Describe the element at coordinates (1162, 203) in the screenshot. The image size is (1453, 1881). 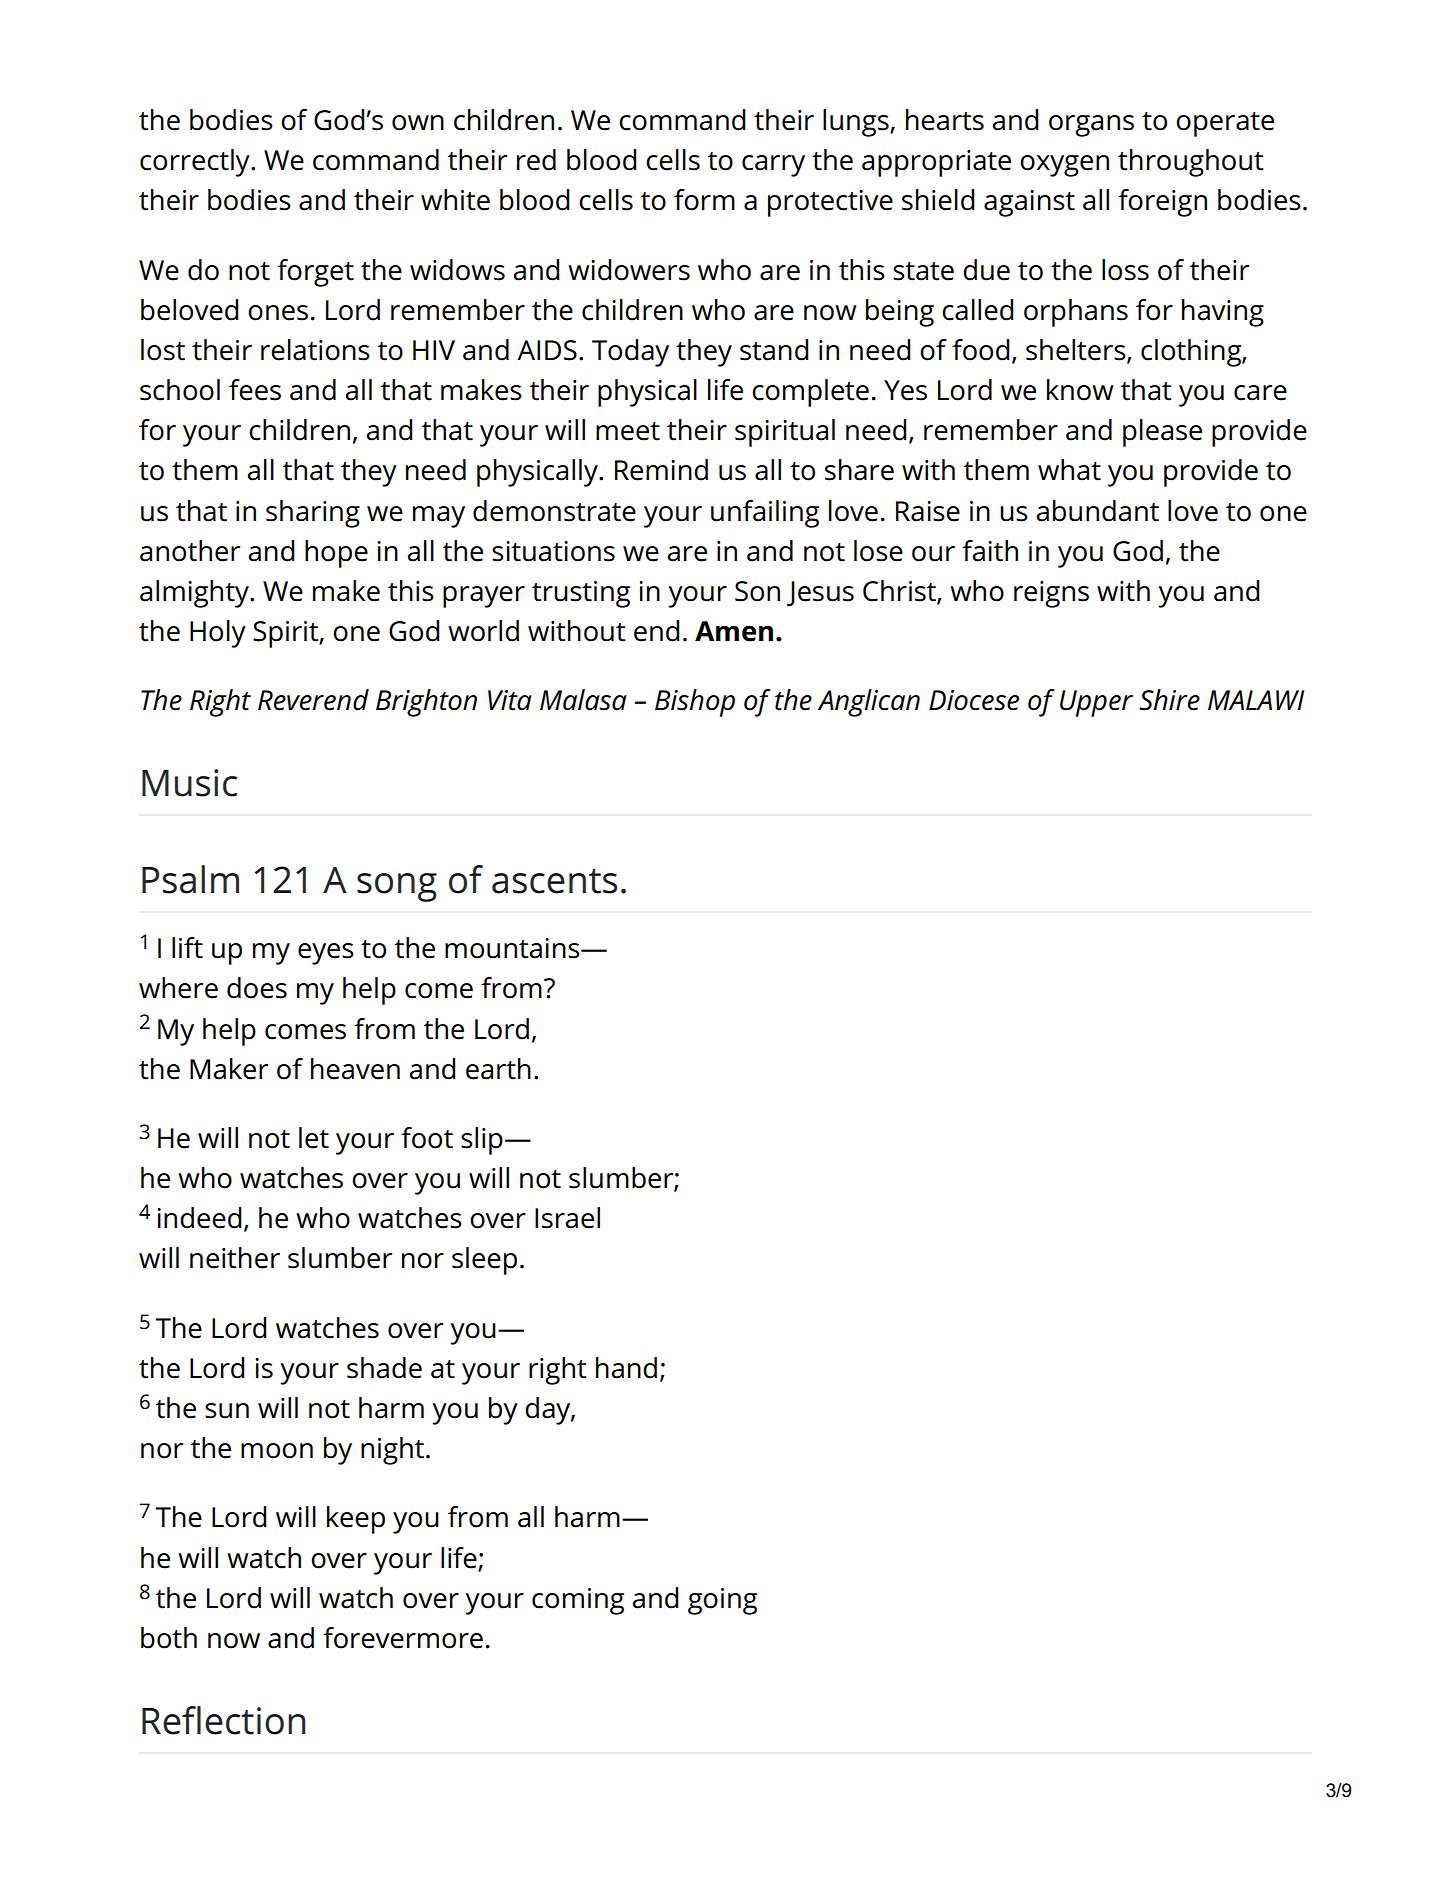
I see `foreign` at that location.
